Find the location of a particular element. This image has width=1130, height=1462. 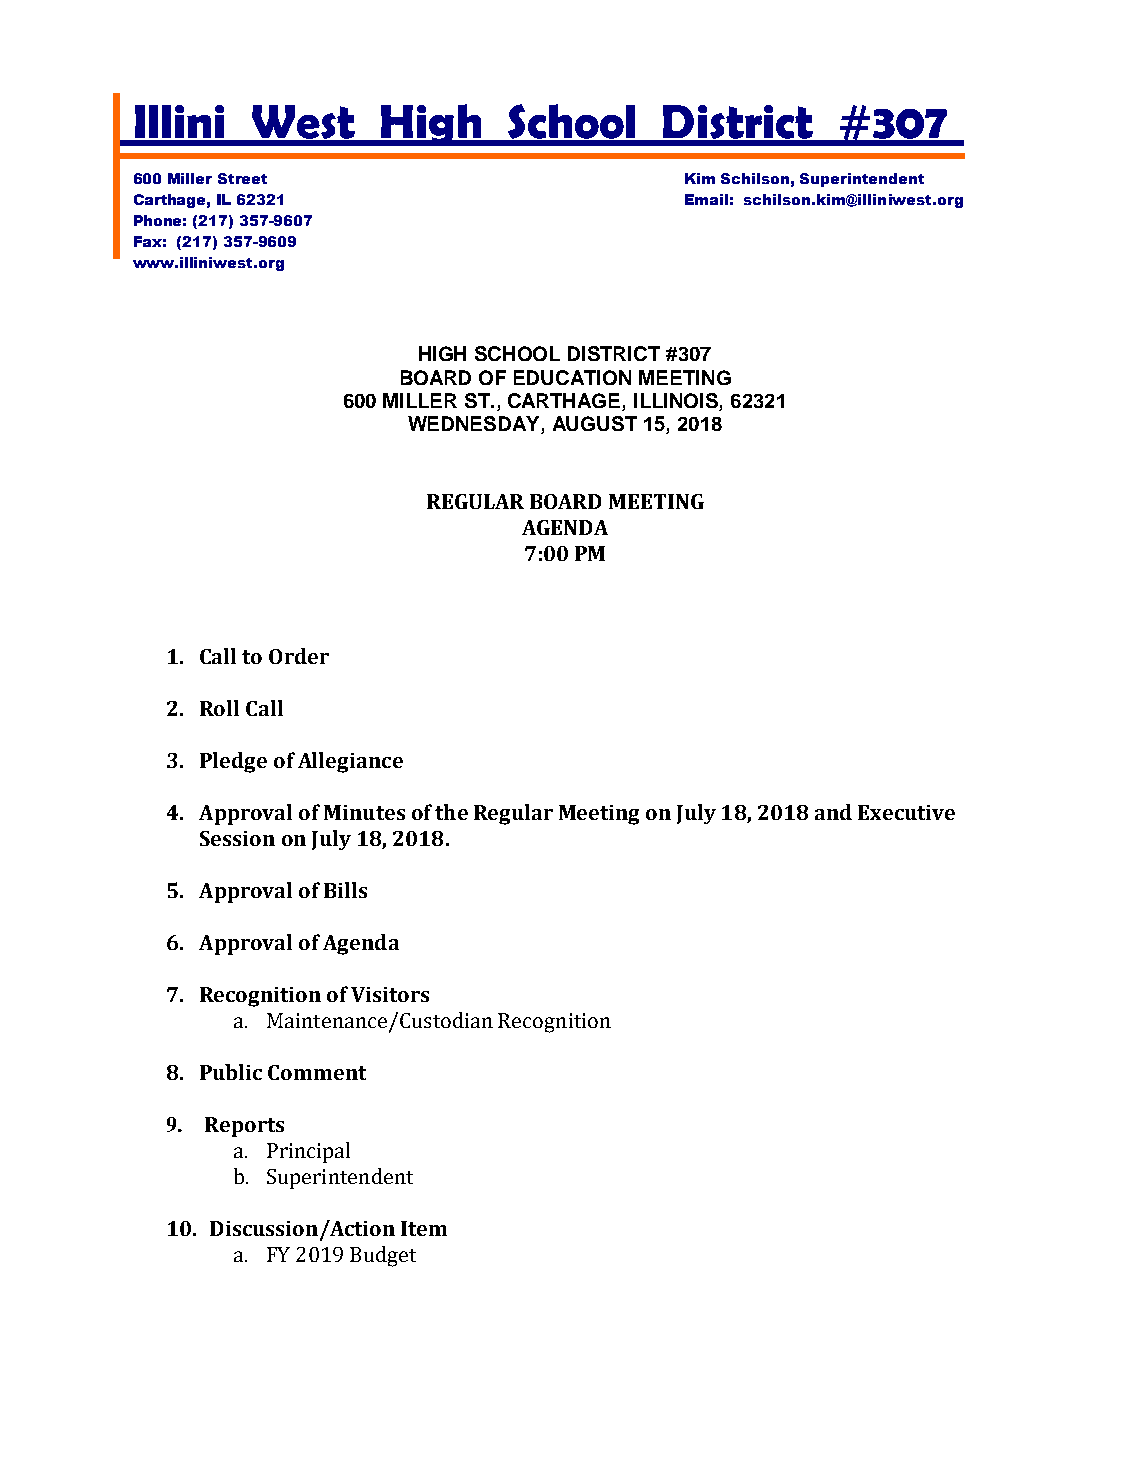

and is located at coordinates (833, 812).
